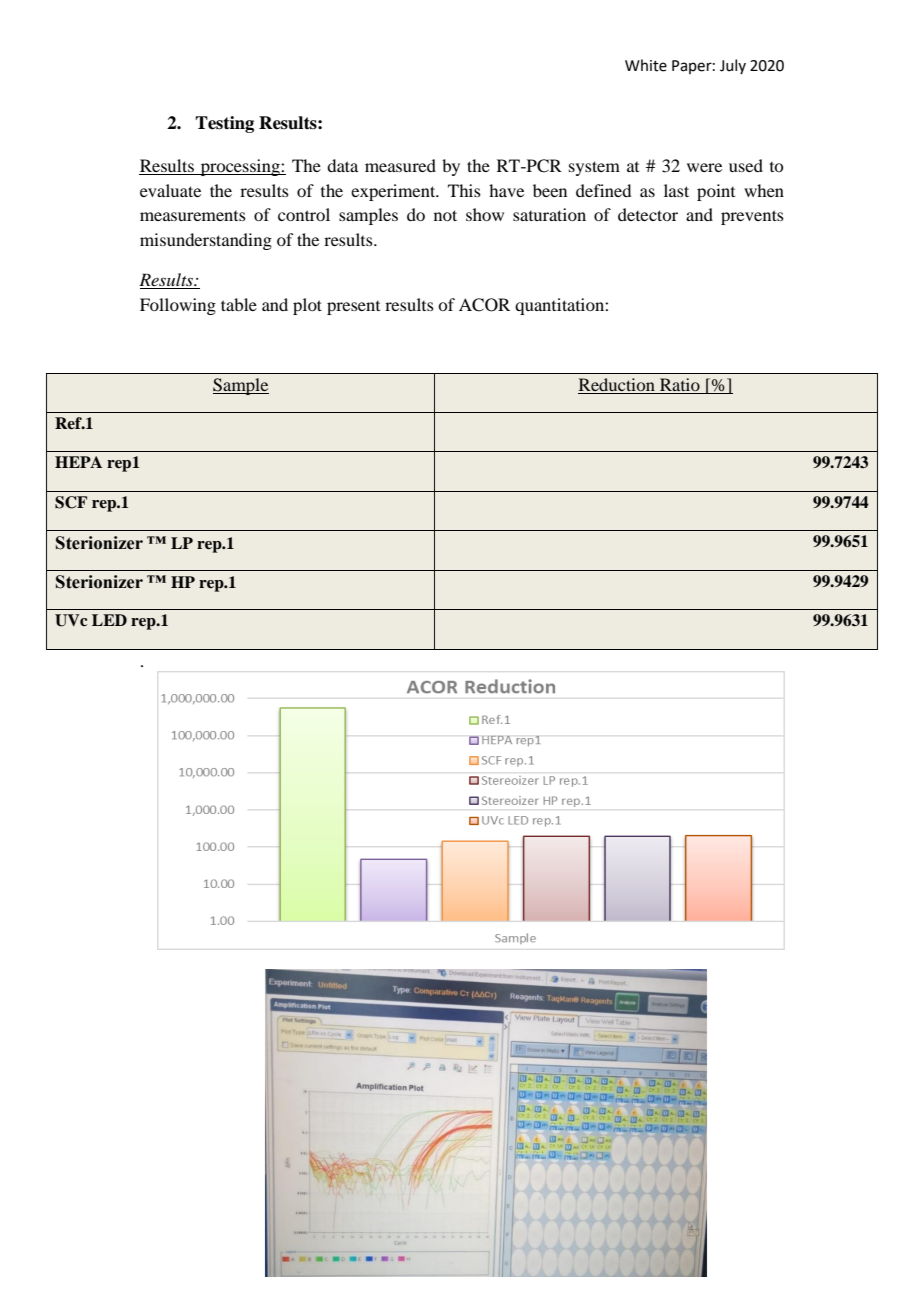  What do you see at coordinates (206, 241) in the image?
I see `misunderstanding` at bounding box center [206, 241].
